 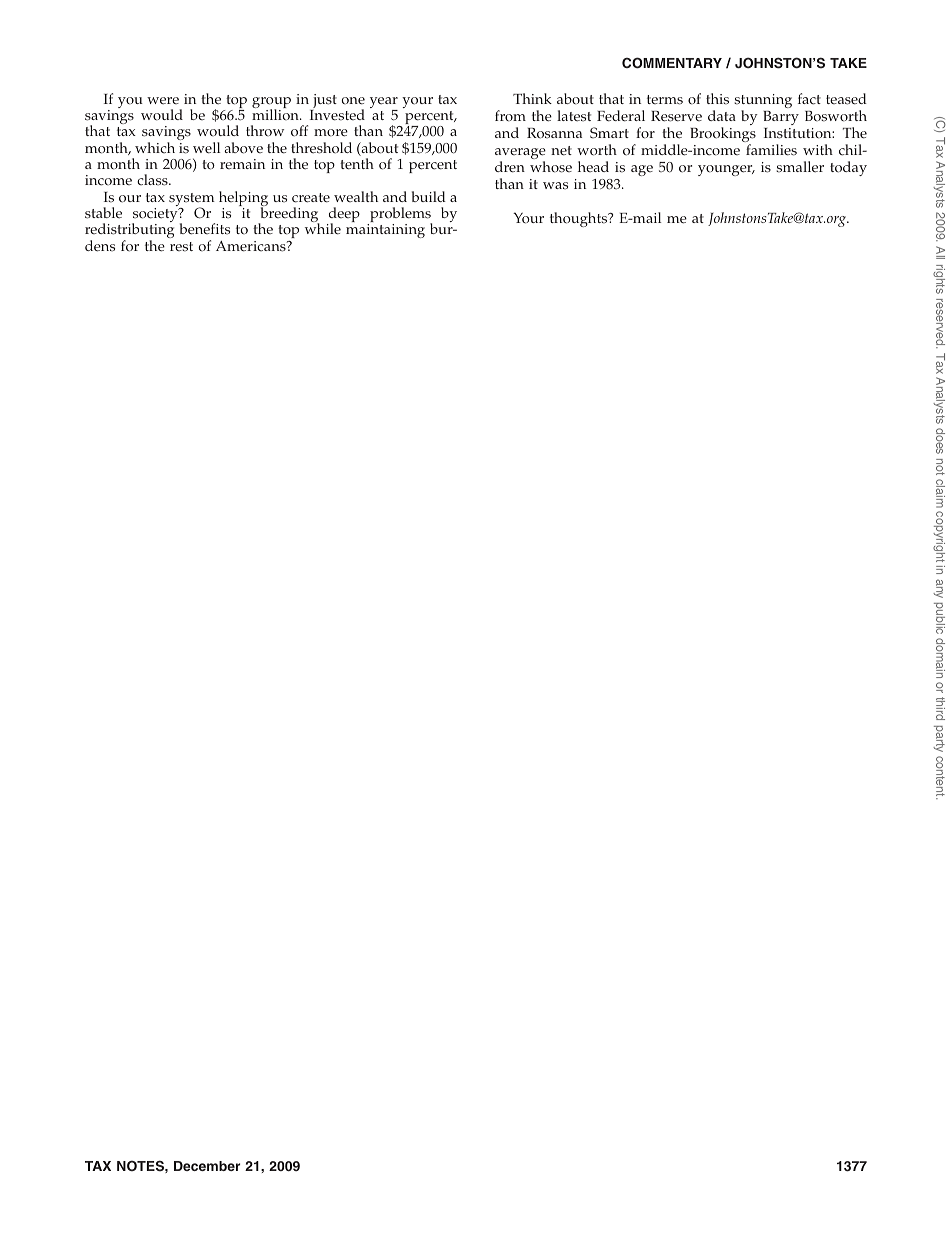 What do you see at coordinates (510, 116) in the screenshot?
I see `from` at bounding box center [510, 116].
